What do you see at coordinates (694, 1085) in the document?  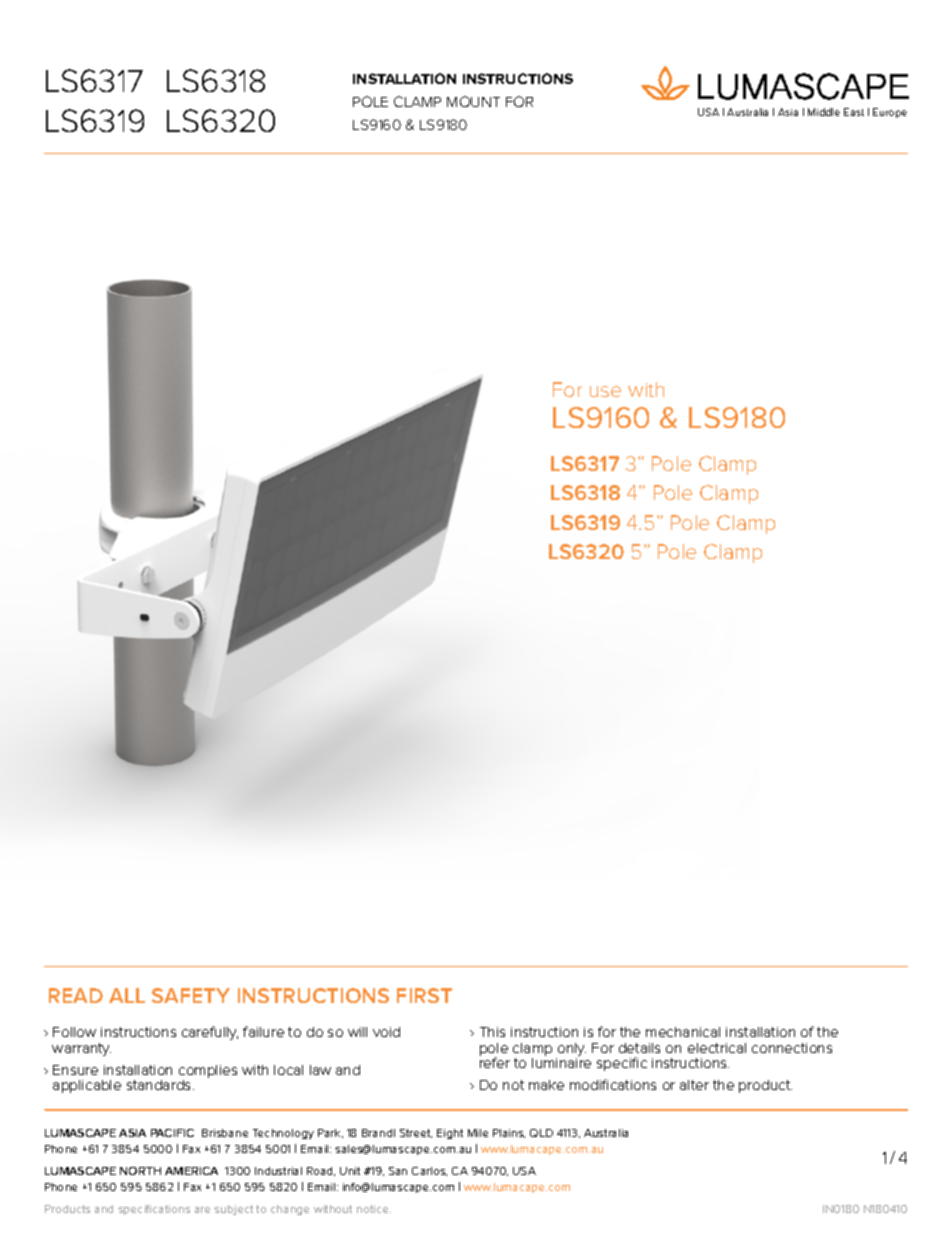 I see `alter` at bounding box center [694, 1085].
